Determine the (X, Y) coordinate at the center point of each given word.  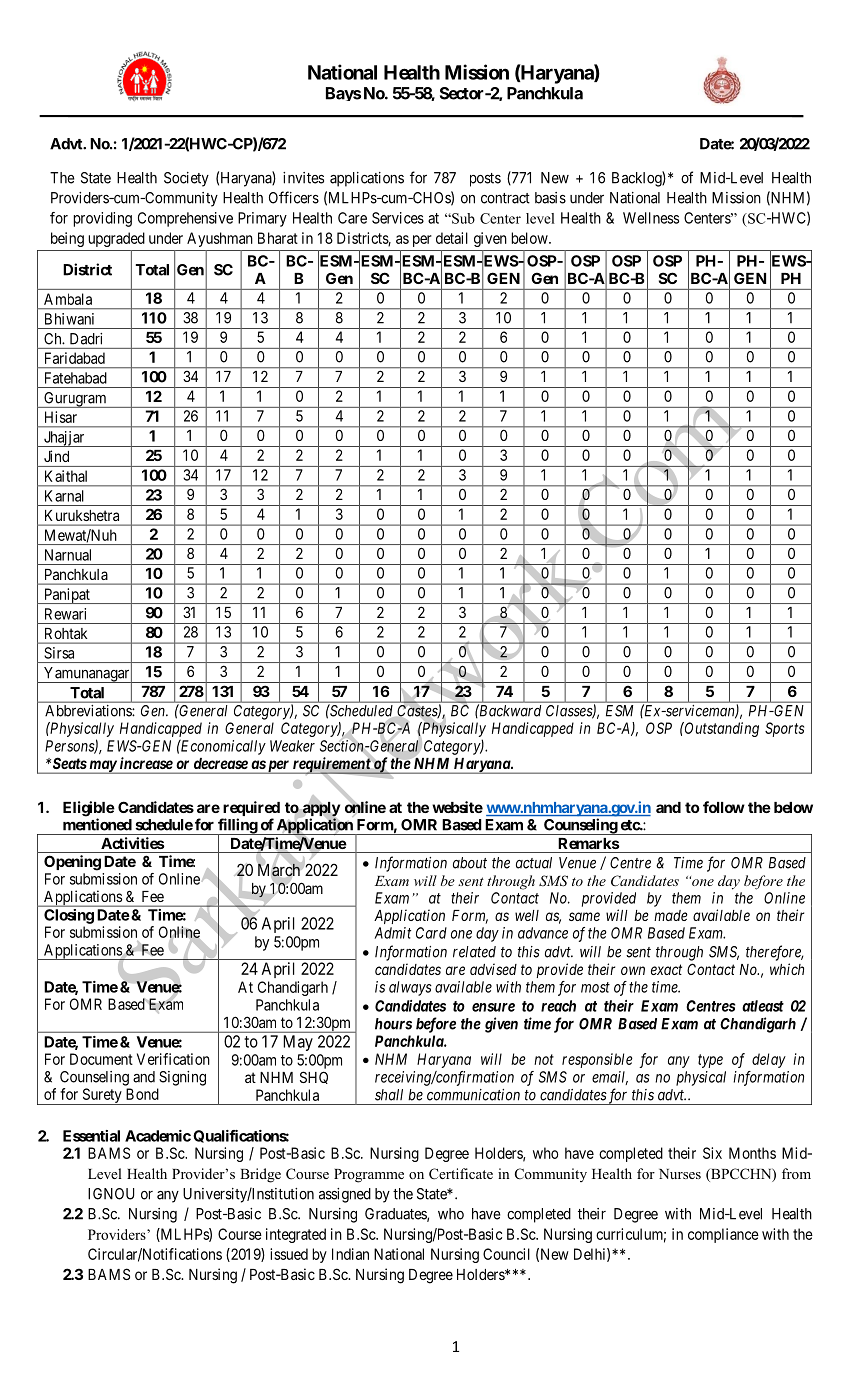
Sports (784, 729)
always (410, 988)
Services (398, 218)
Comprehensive (185, 219)
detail (452, 238)
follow (724, 807)
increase (146, 763)
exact (666, 969)
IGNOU (111, 1194)
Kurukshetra (82, 515)
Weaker (292, 746)
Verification (173, 1059)
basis (550, 198)
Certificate (461, 1174)
